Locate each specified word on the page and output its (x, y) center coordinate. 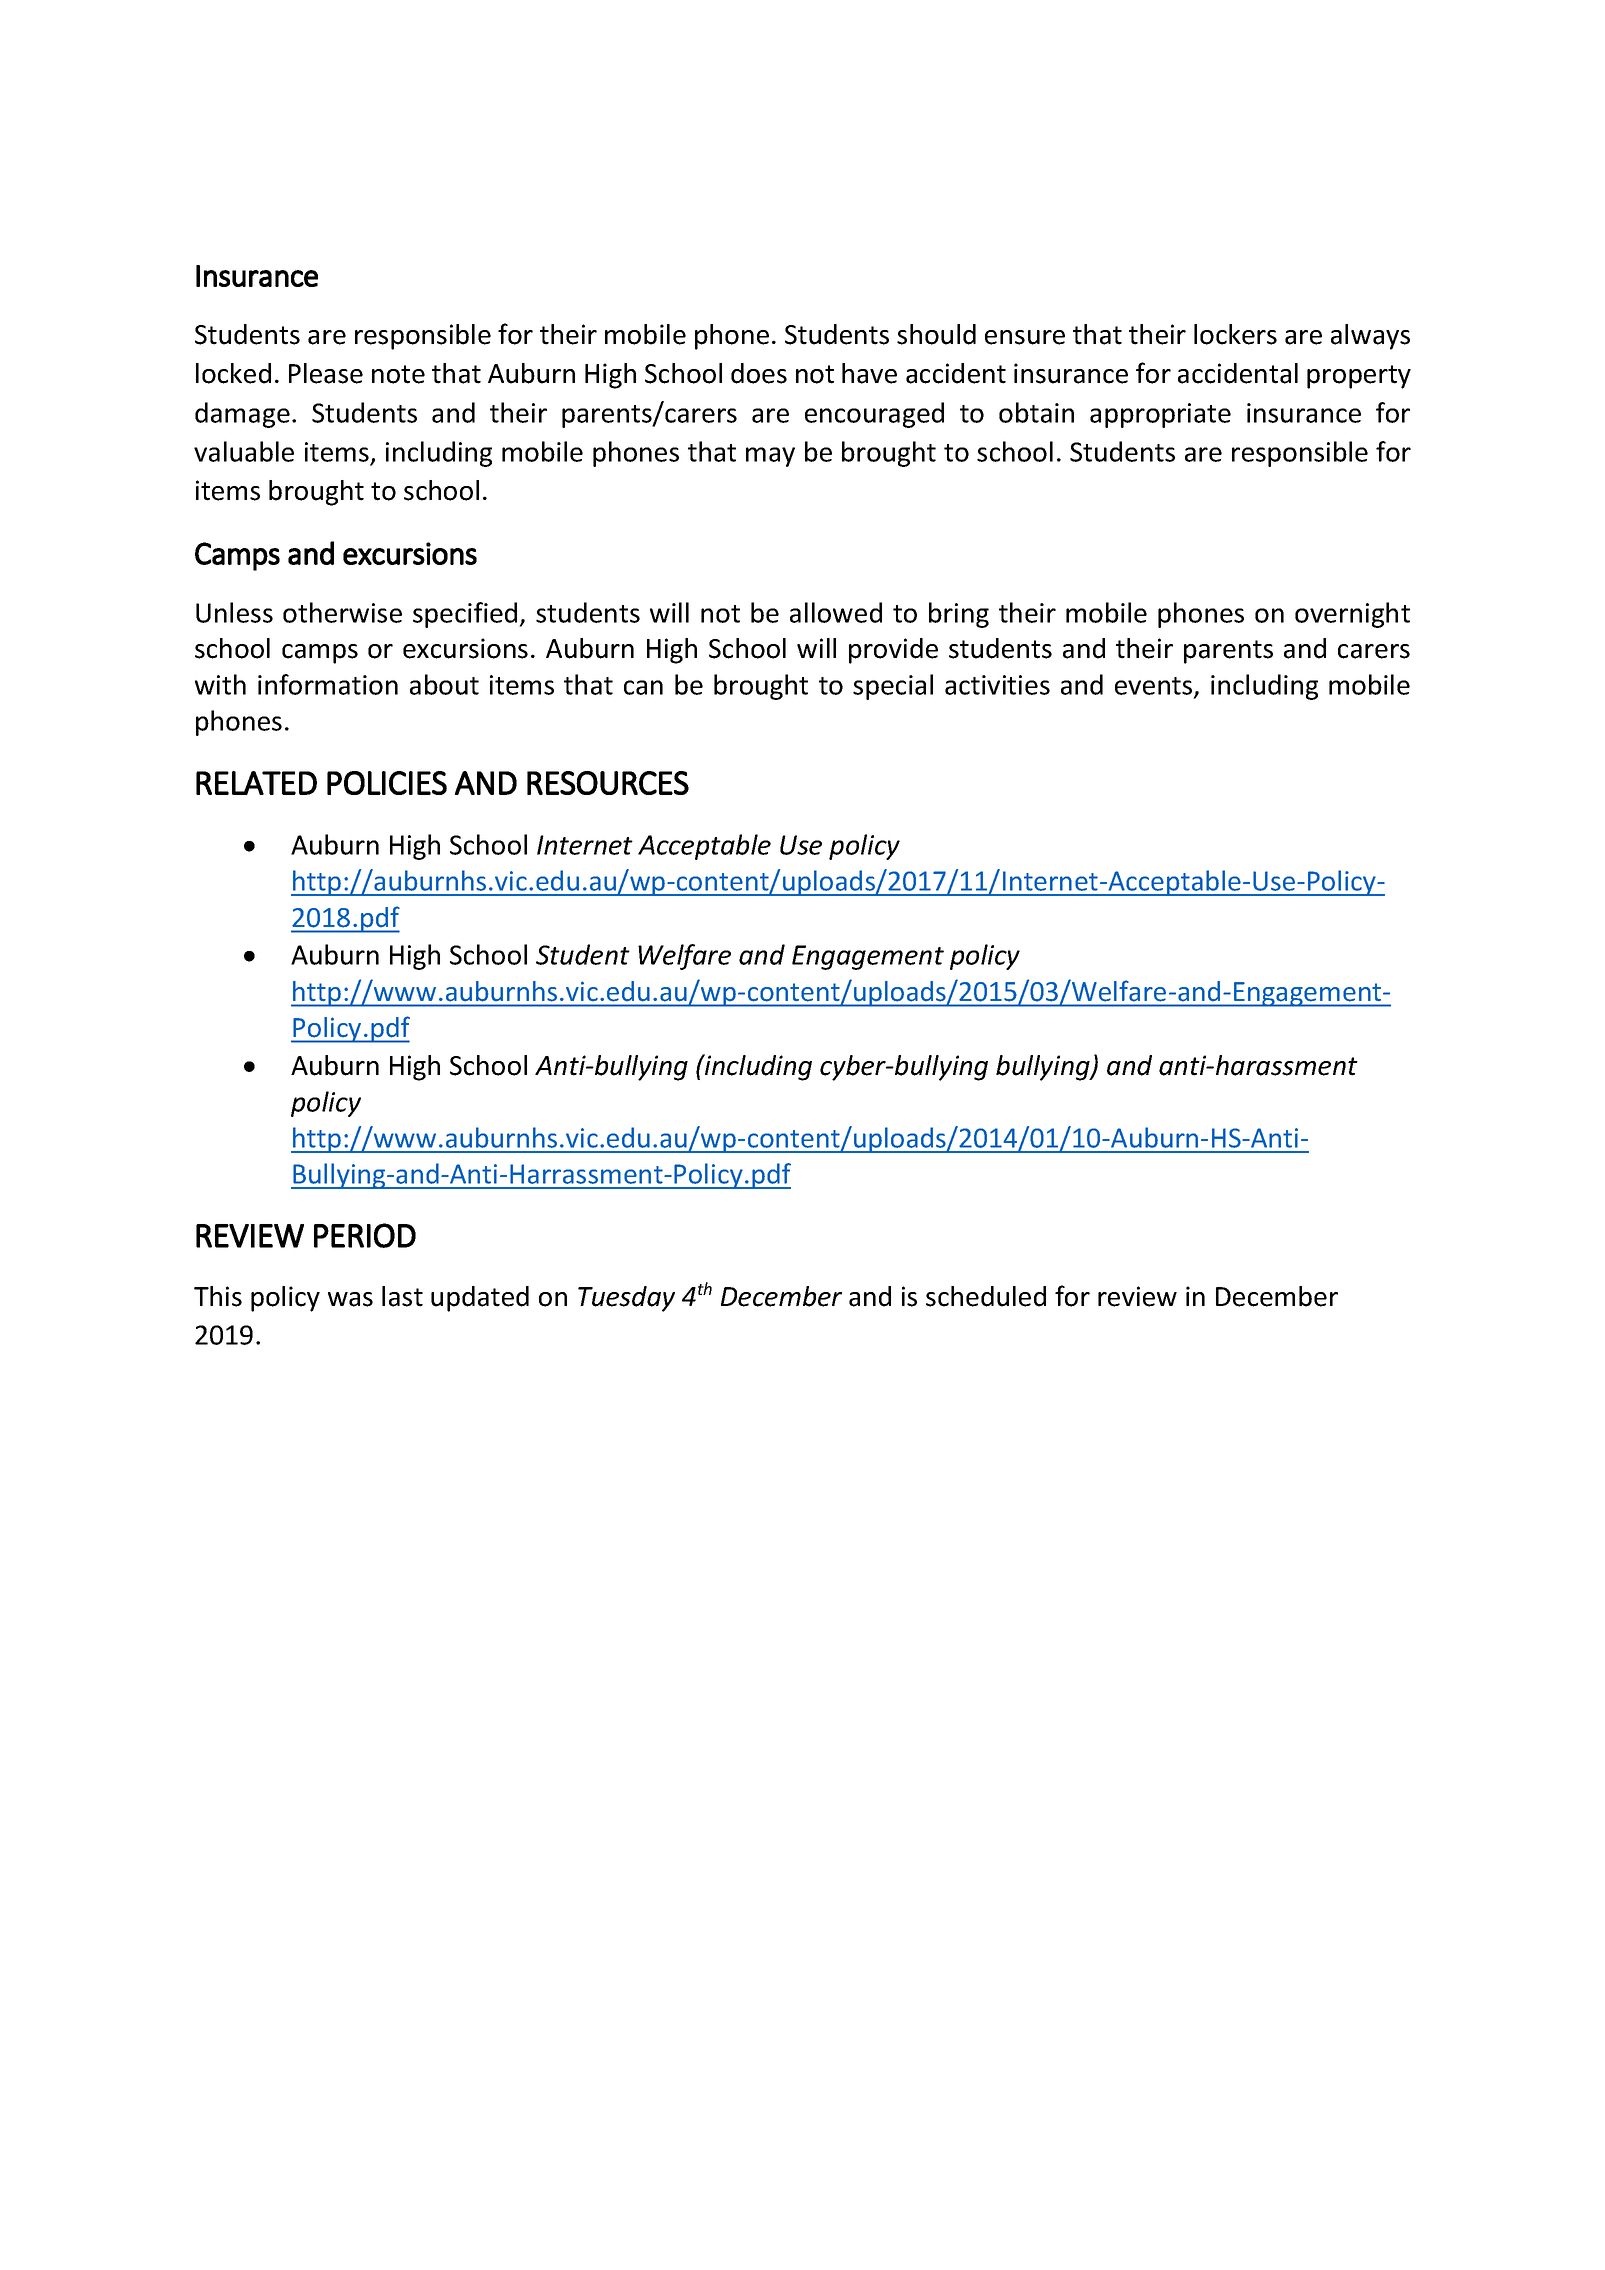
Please (326, 373)
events (1155, 687)
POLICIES (387, 783)
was (350, 1299)
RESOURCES (608, 783)
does (759, 373)
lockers (1235, 334)
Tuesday (626, 1299)
